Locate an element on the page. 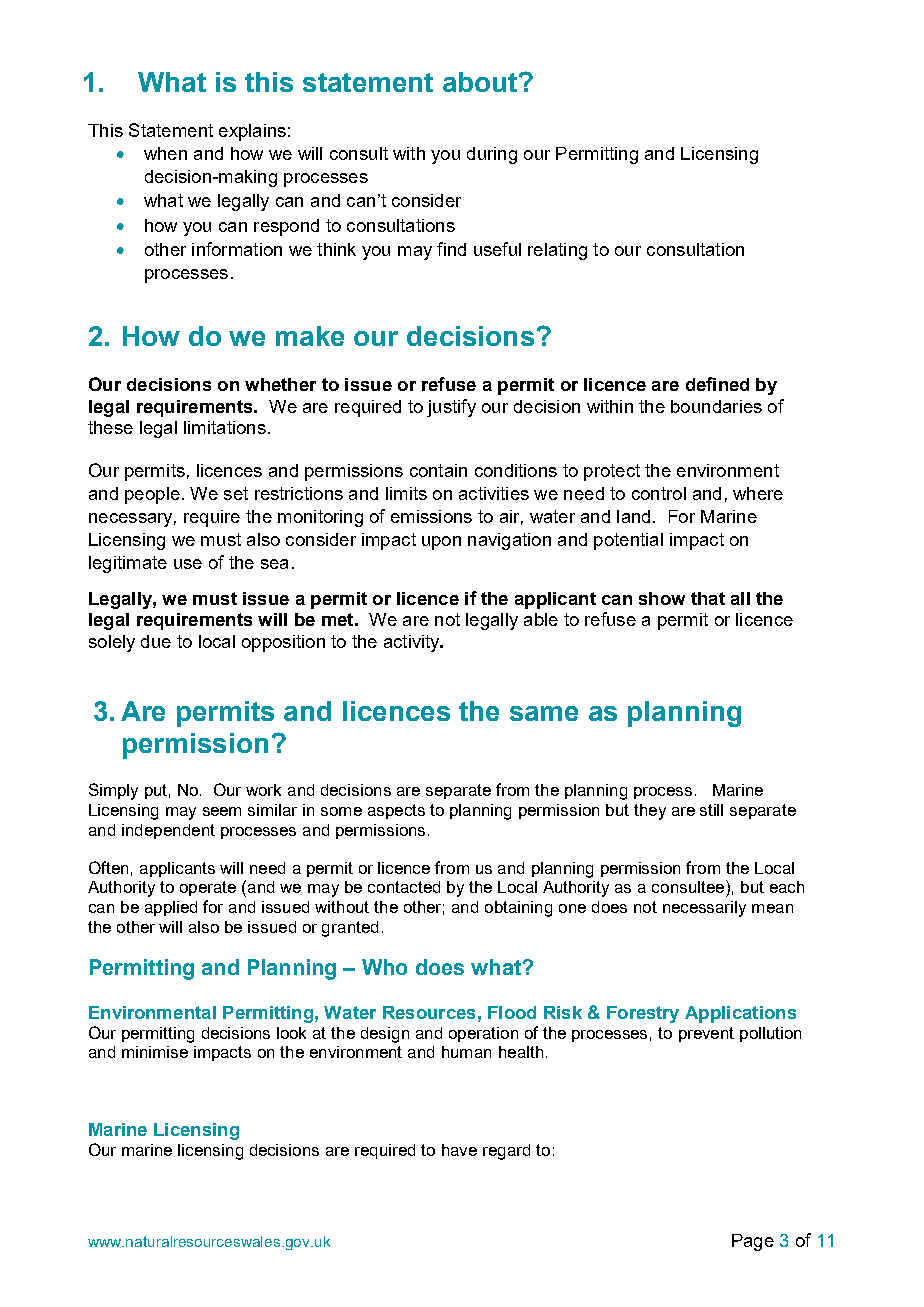 This document has height=1307, width=924. when is located at coordinates (165, 153).
